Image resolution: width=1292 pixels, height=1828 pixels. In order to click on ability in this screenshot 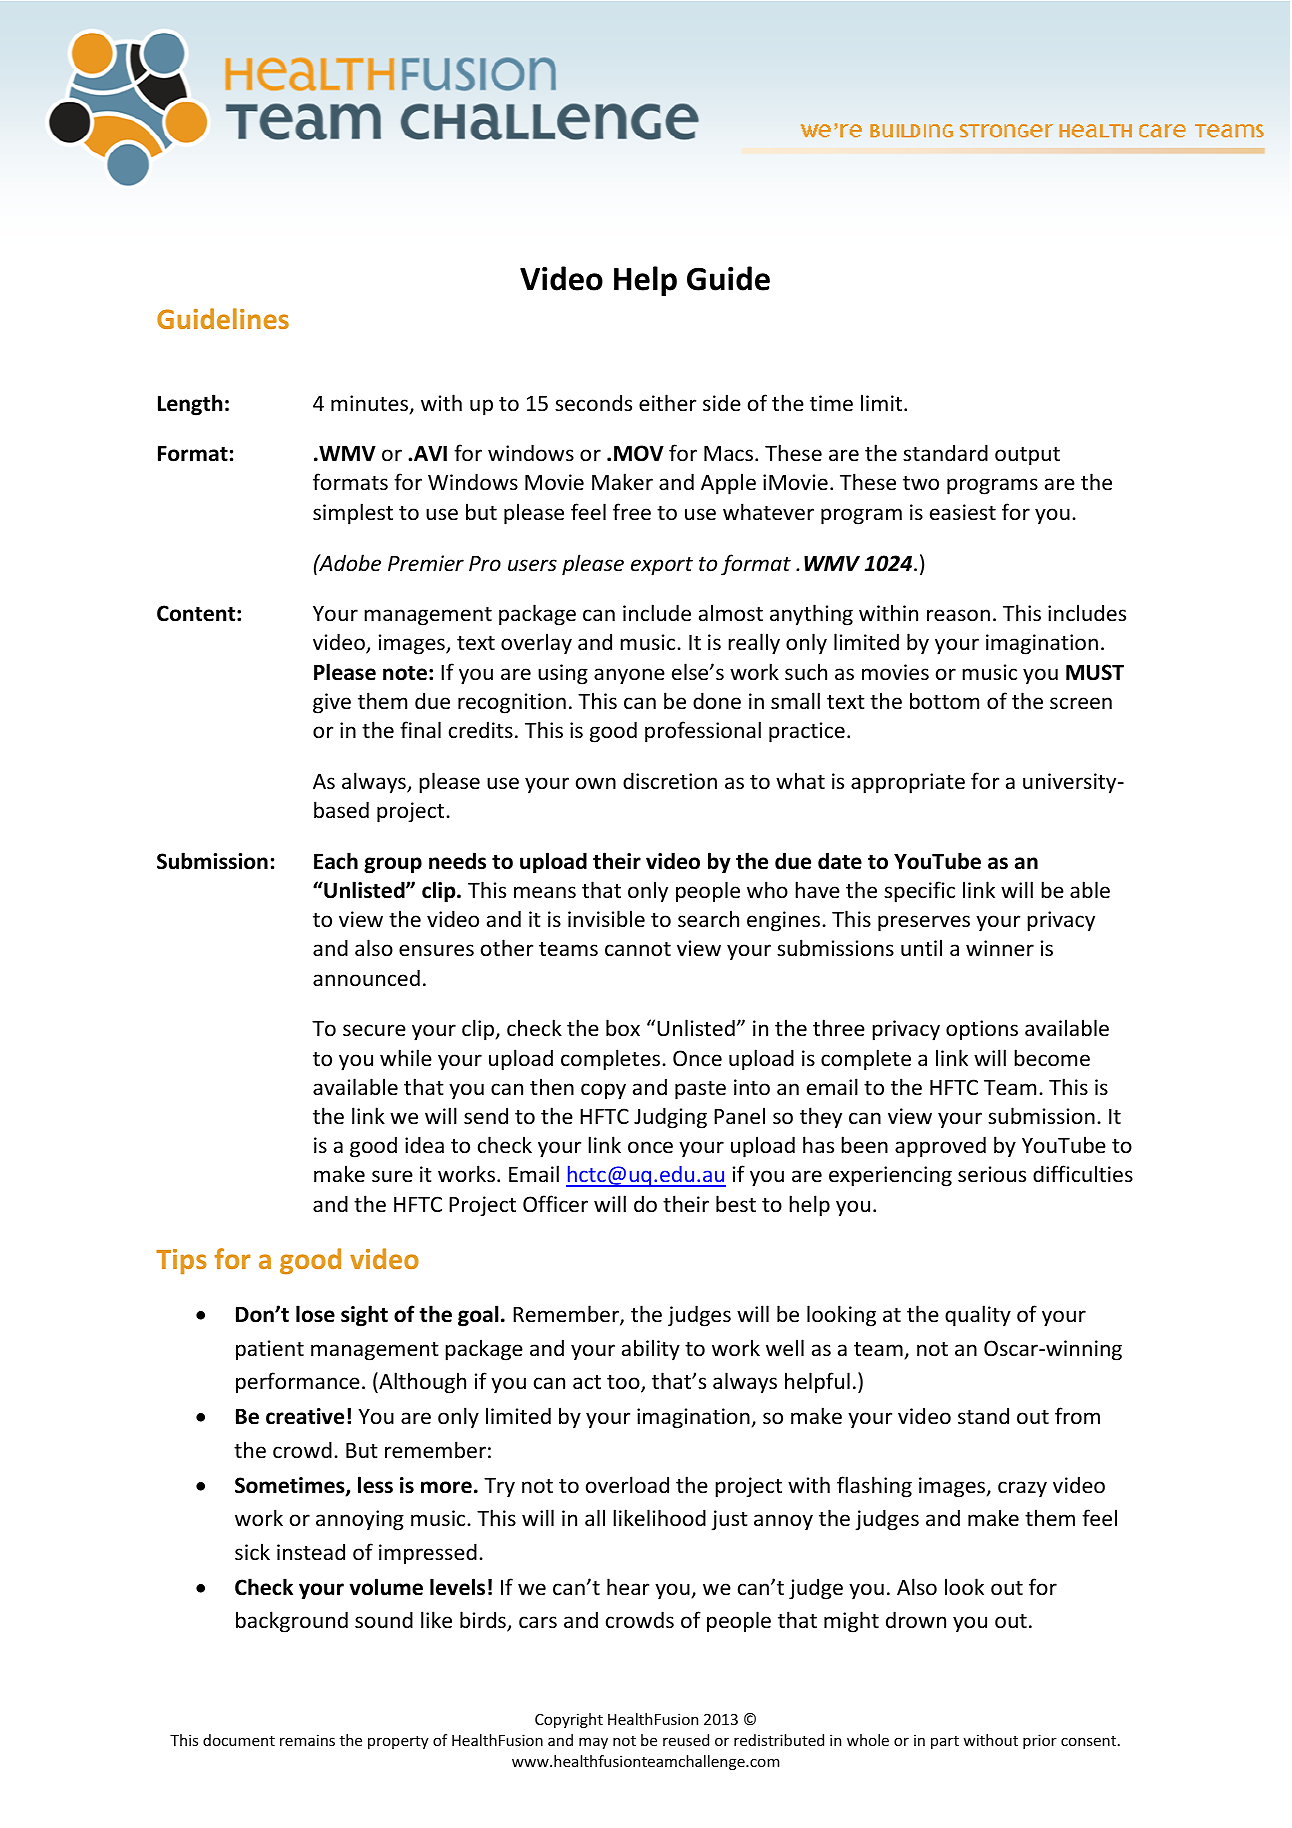, I will do `click(651, 1350)`.
